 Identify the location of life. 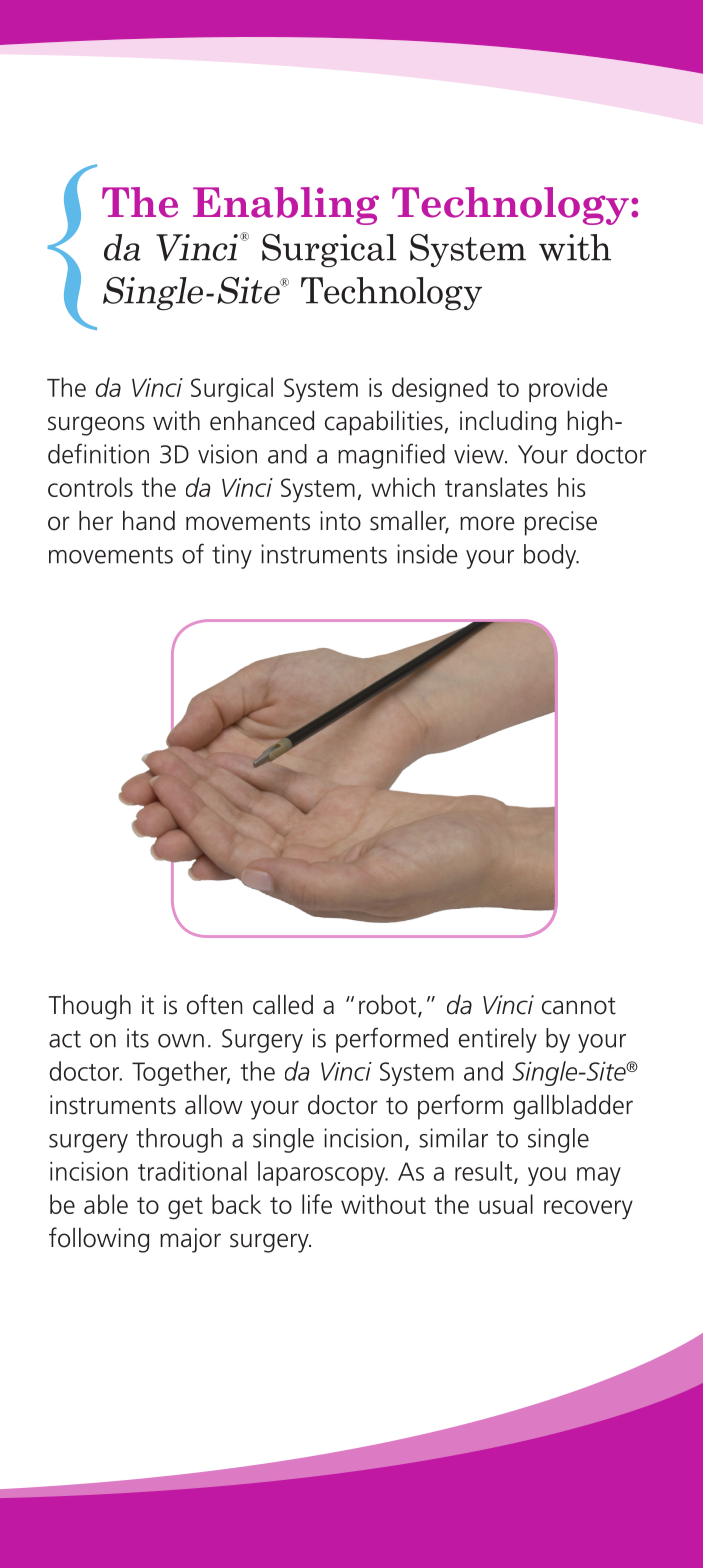
(317, 1204).
